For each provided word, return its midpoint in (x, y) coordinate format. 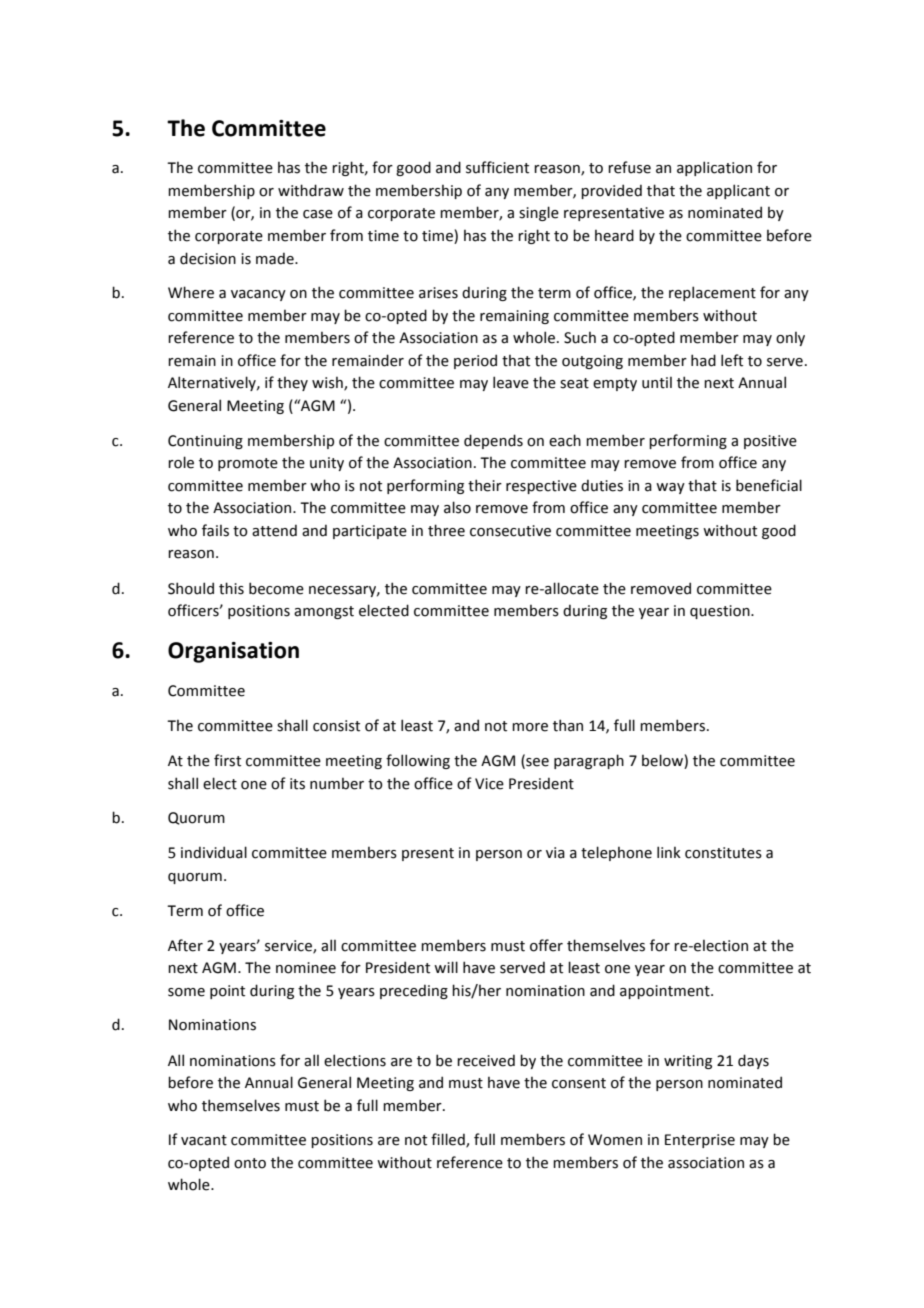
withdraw (311, 190)
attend (274, 530)
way (670, 488)
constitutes (723, 853)
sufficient (497, 167)
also (457, 507)
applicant (738, 191)
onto (250, 1163)
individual (214, 852)
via (555, 853)
